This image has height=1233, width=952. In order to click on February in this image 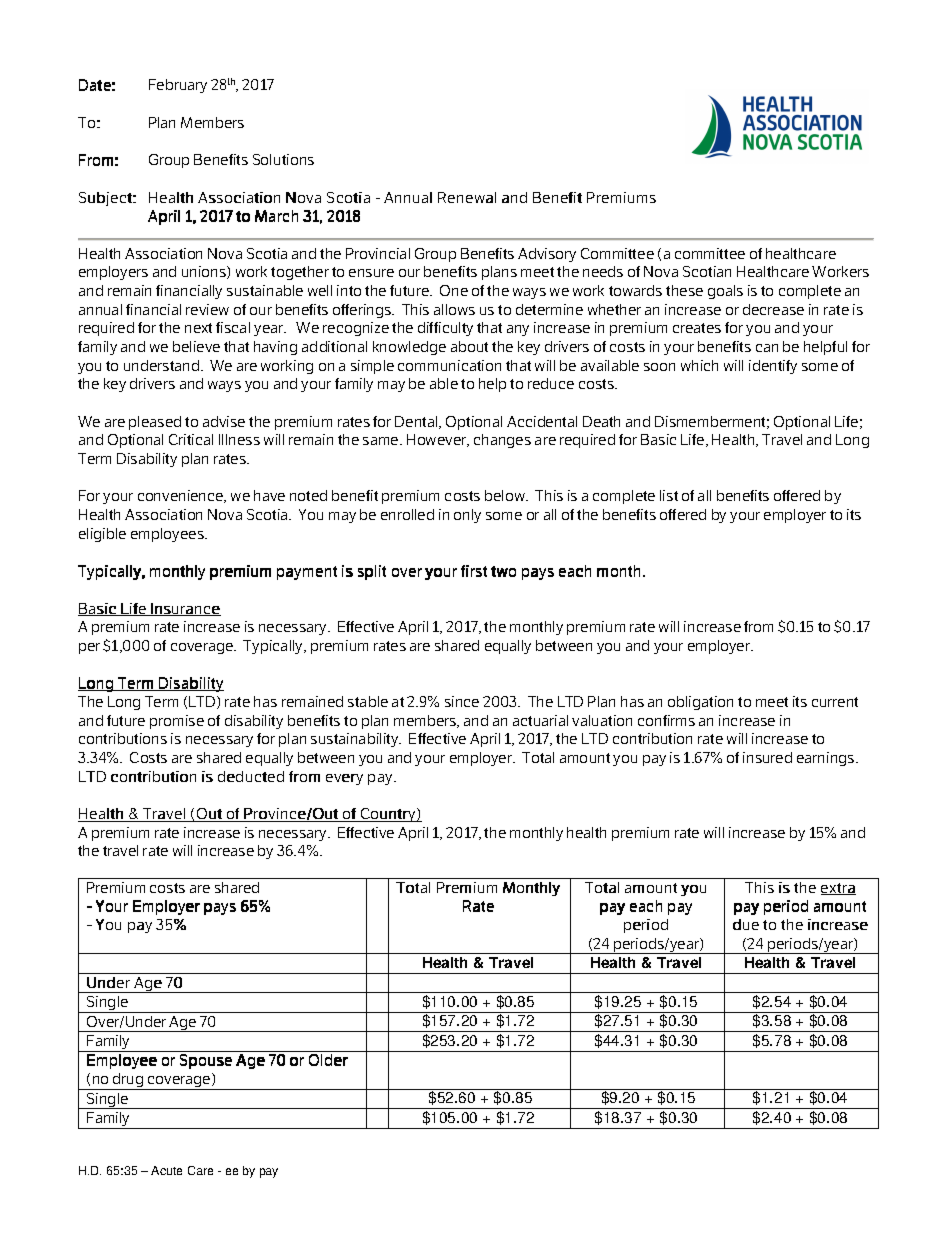, I will do `click(178, 86)`.
